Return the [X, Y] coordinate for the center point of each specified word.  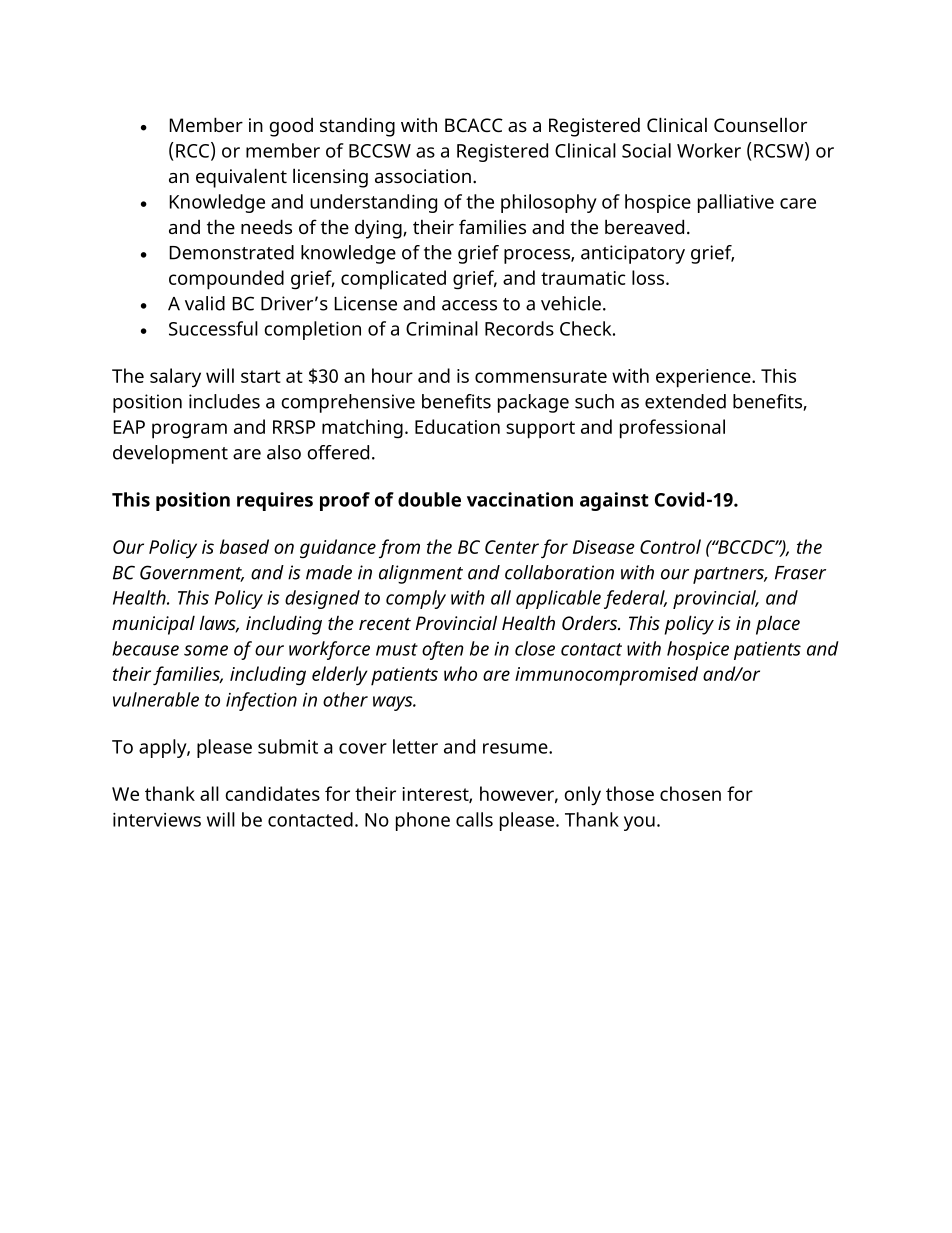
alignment [421, 574]
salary [175, 378]
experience [704, 378]
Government [192, 573]
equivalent [241, 178]
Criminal [442, 328]
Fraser [800, 573]
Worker [709, 150]
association [423, 176]
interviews [157, 820]
